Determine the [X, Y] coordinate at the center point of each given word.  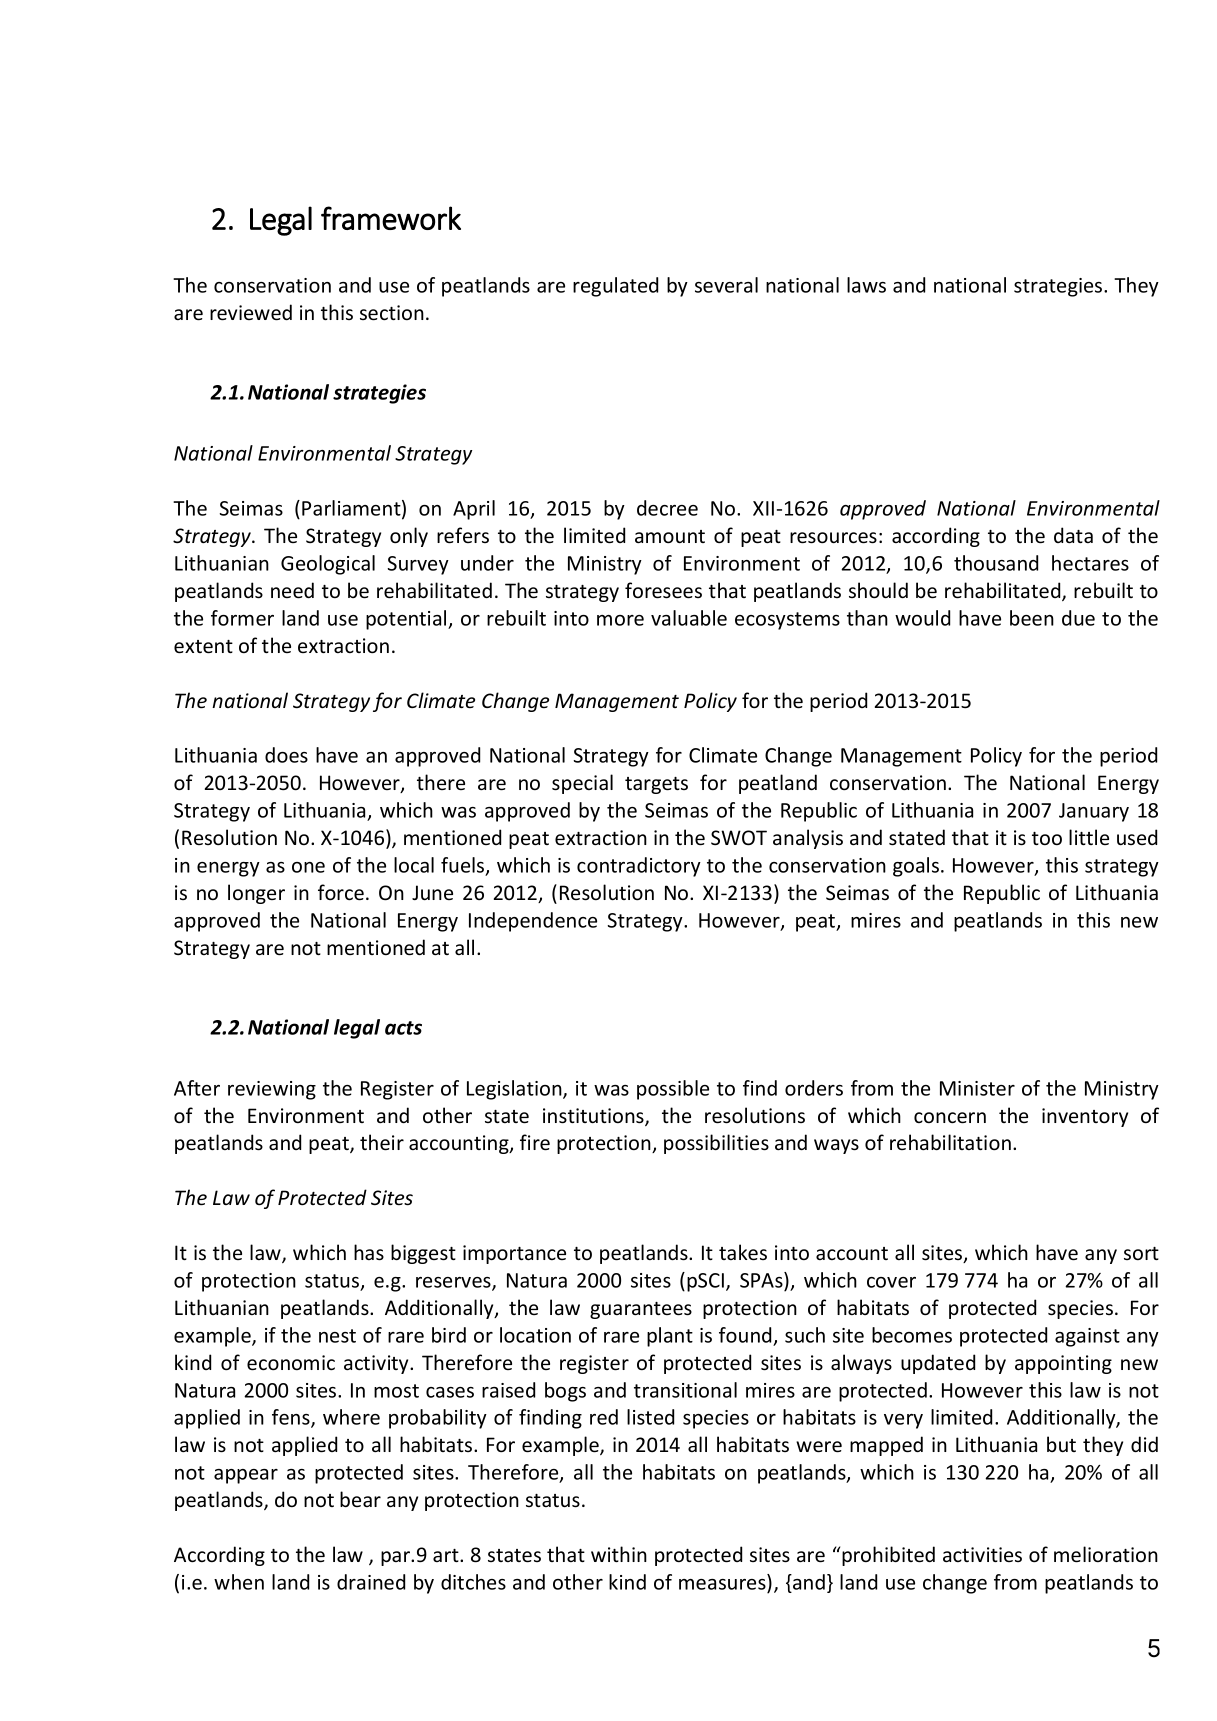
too [1047, 838]
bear [360, 1499]
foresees [663, 590]
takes [743, 1252]
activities [982, 1554]
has [369, 1252]
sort [1141, 1253]
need [292, 590]
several [726, 285]
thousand [996, 563]
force [341, 892]
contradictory [639, 867]
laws [866, 285]
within [619, 1554]
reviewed [251, 312]
